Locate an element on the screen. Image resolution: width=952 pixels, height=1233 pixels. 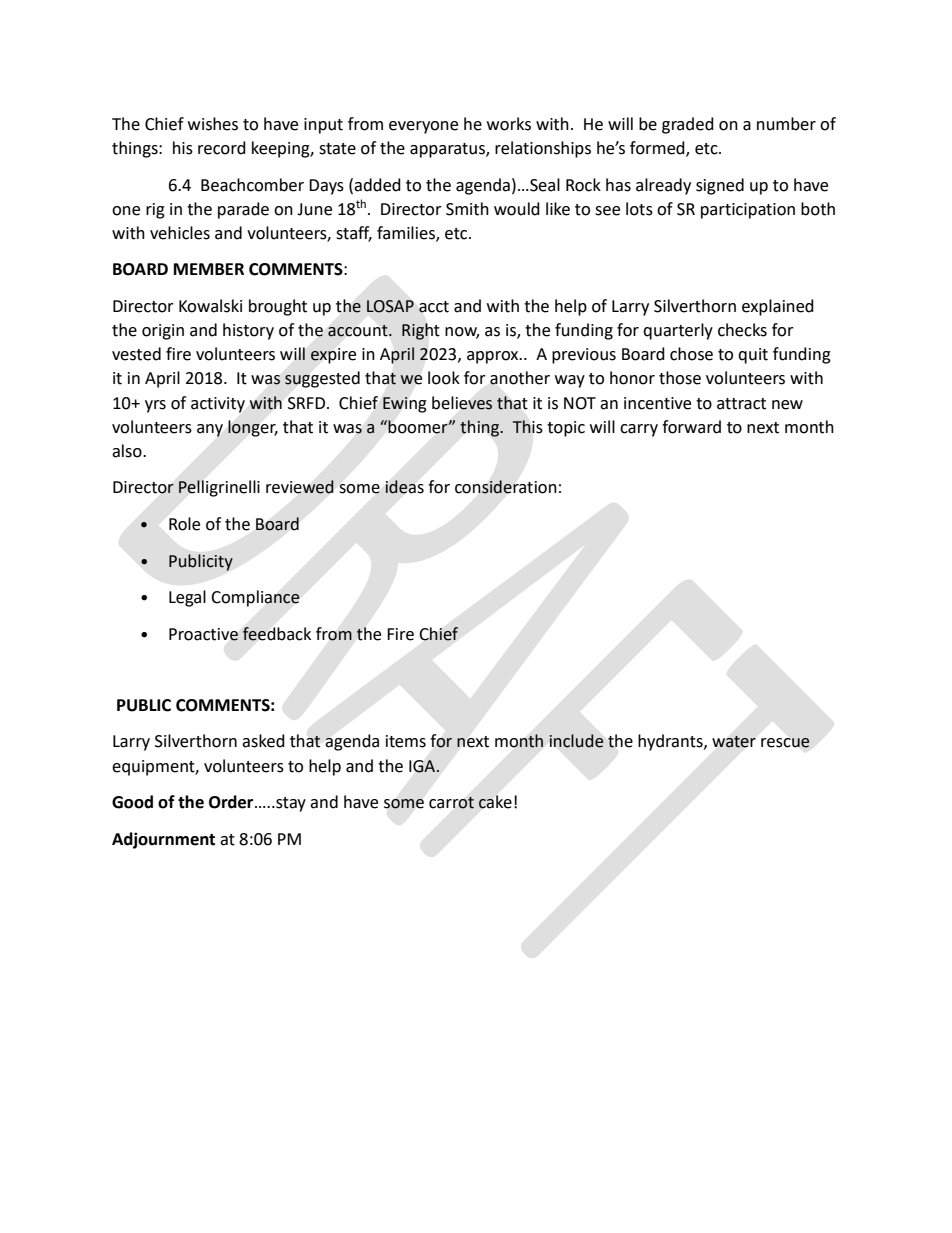
record is located at coordinates (222, 148).
